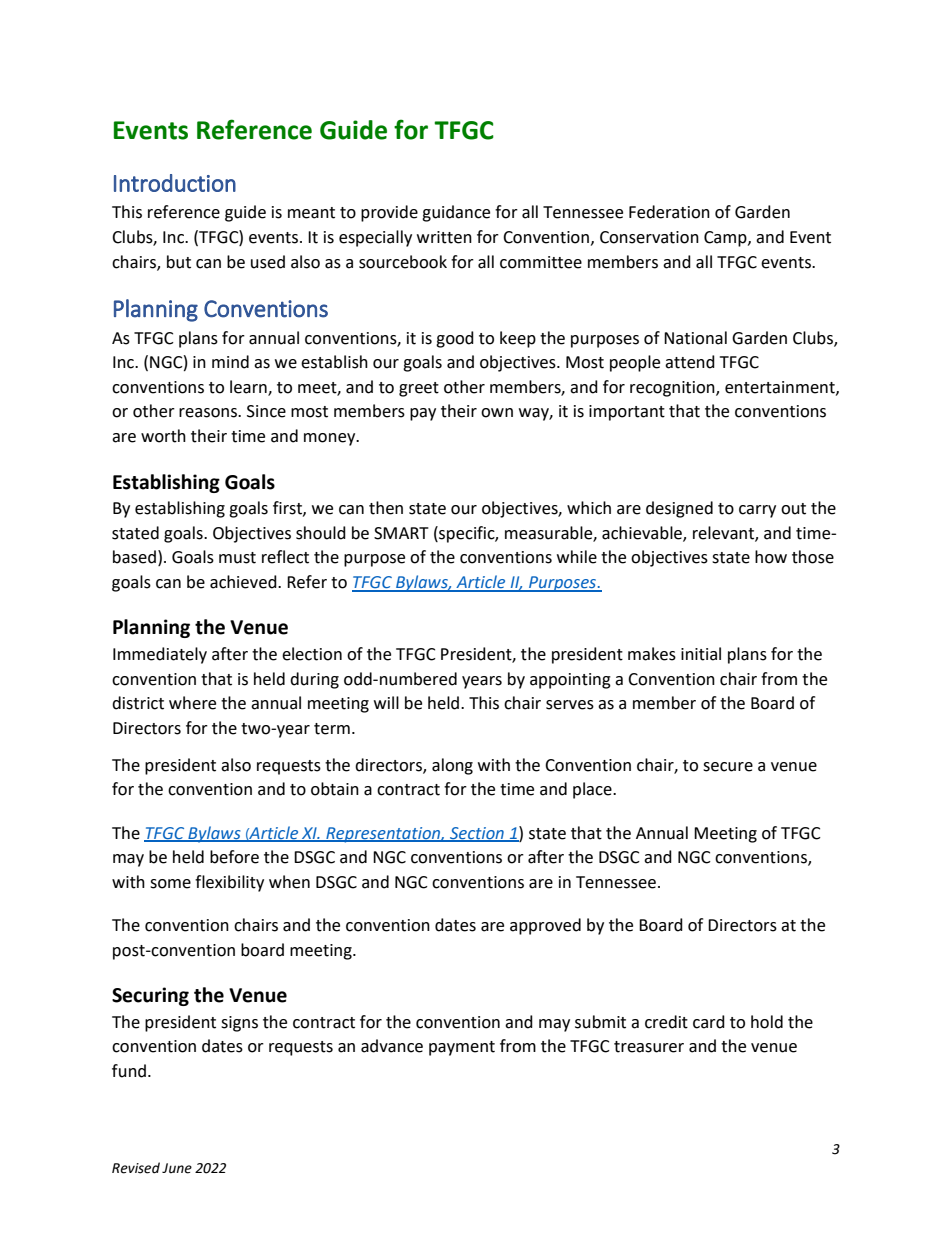  What do you see at coordinates (709, 1022) in the screenshot?
I see `card` at bounding box center [709, 1022].
